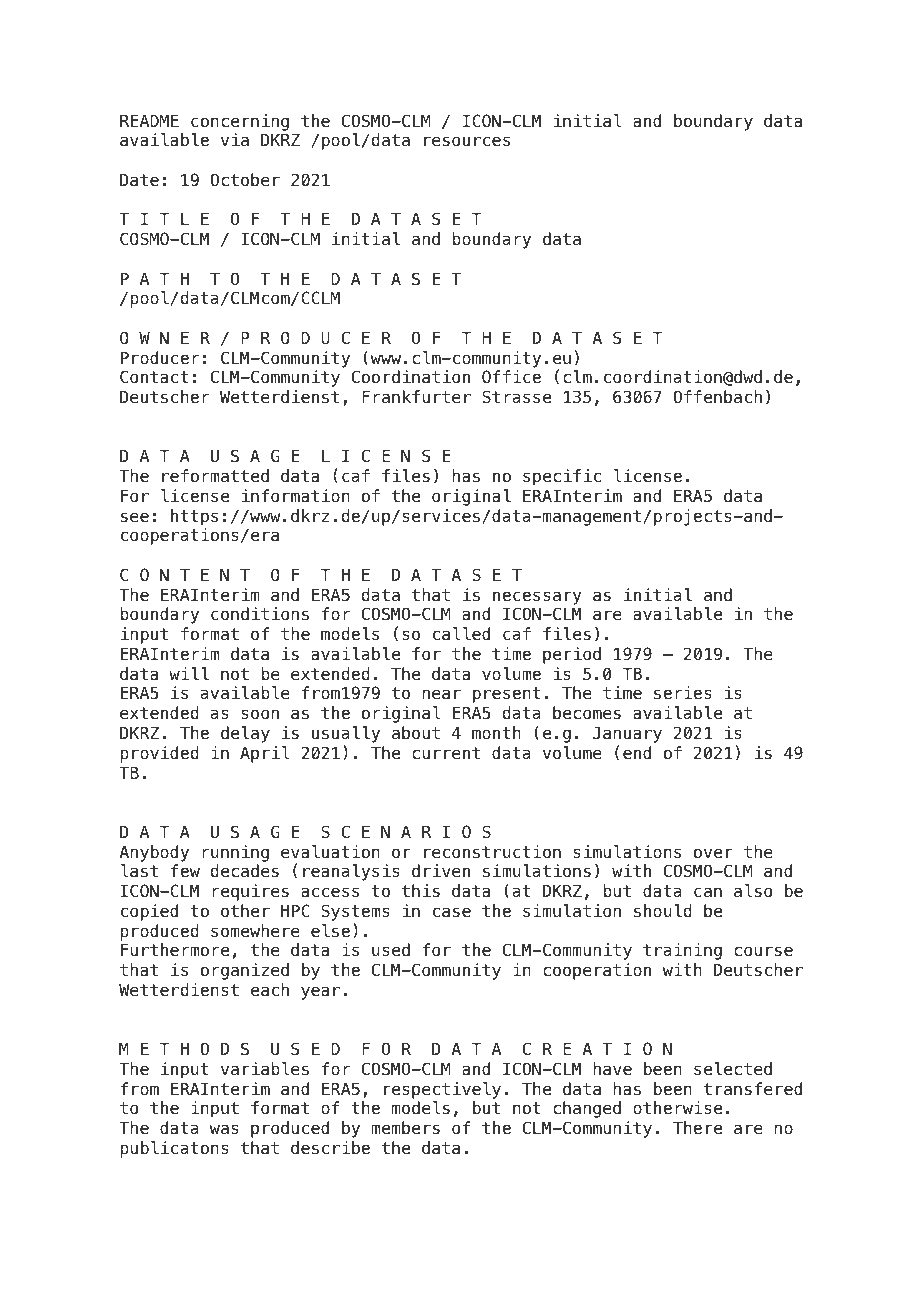 Image resolution: width=924 pixels, height=1308 pixels. I want to click on resources, so click(467, 141).
